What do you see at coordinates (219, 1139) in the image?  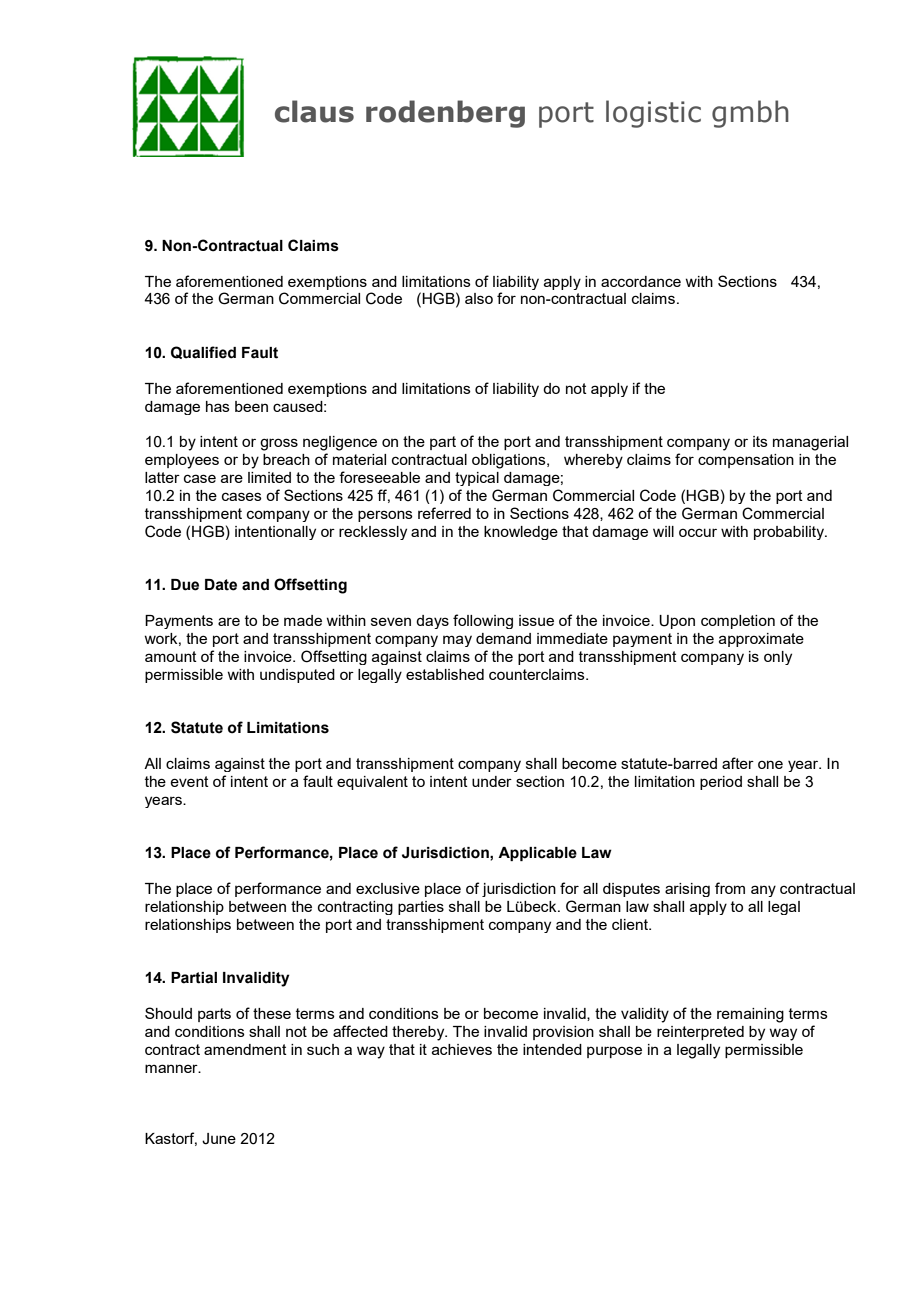 I see `June` at bounding box center [219, 1139].
